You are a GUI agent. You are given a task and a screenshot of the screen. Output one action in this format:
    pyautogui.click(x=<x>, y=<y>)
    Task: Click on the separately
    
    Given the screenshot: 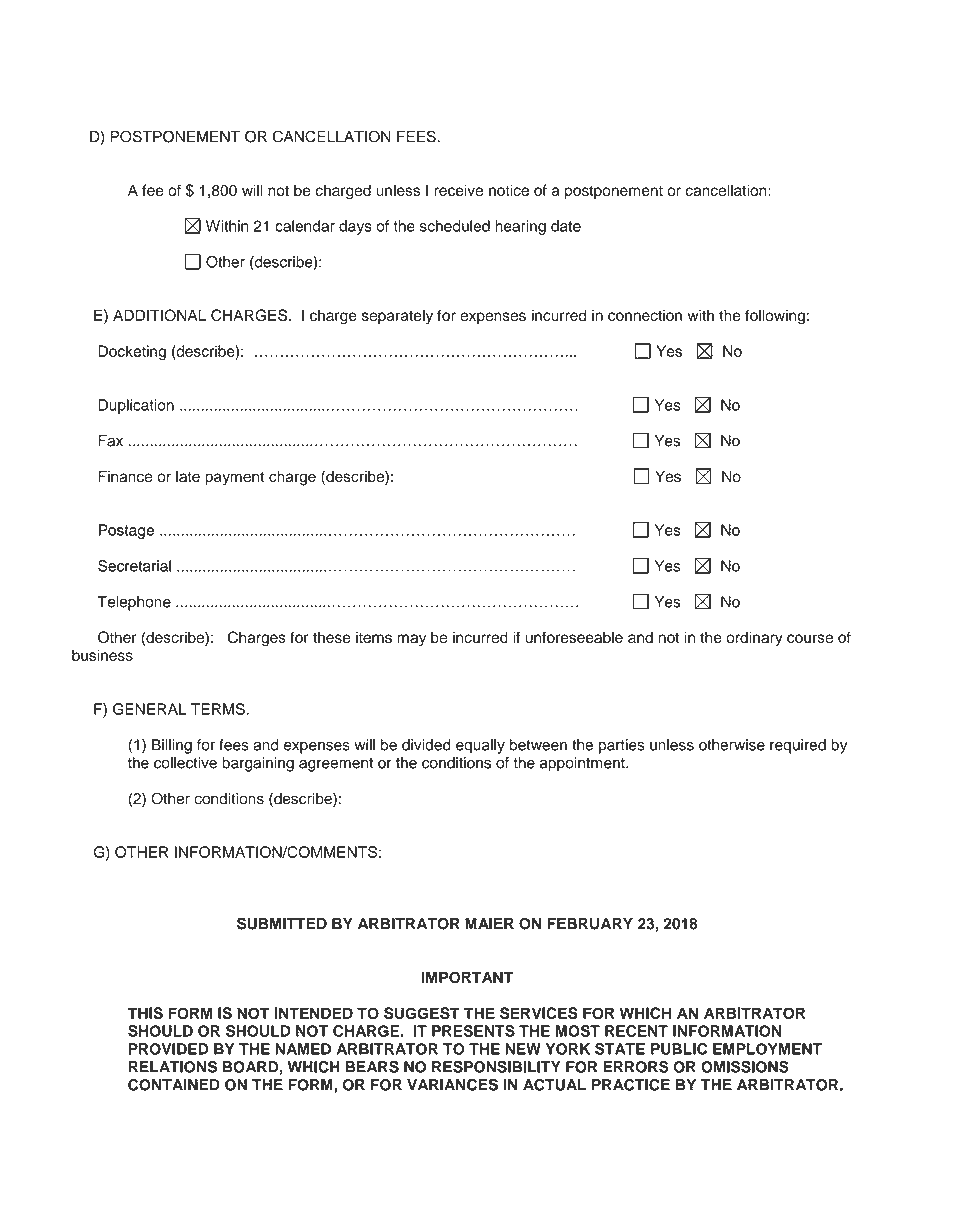 What is the action you would take?
    pyautogui.click(x=397, y=316)
